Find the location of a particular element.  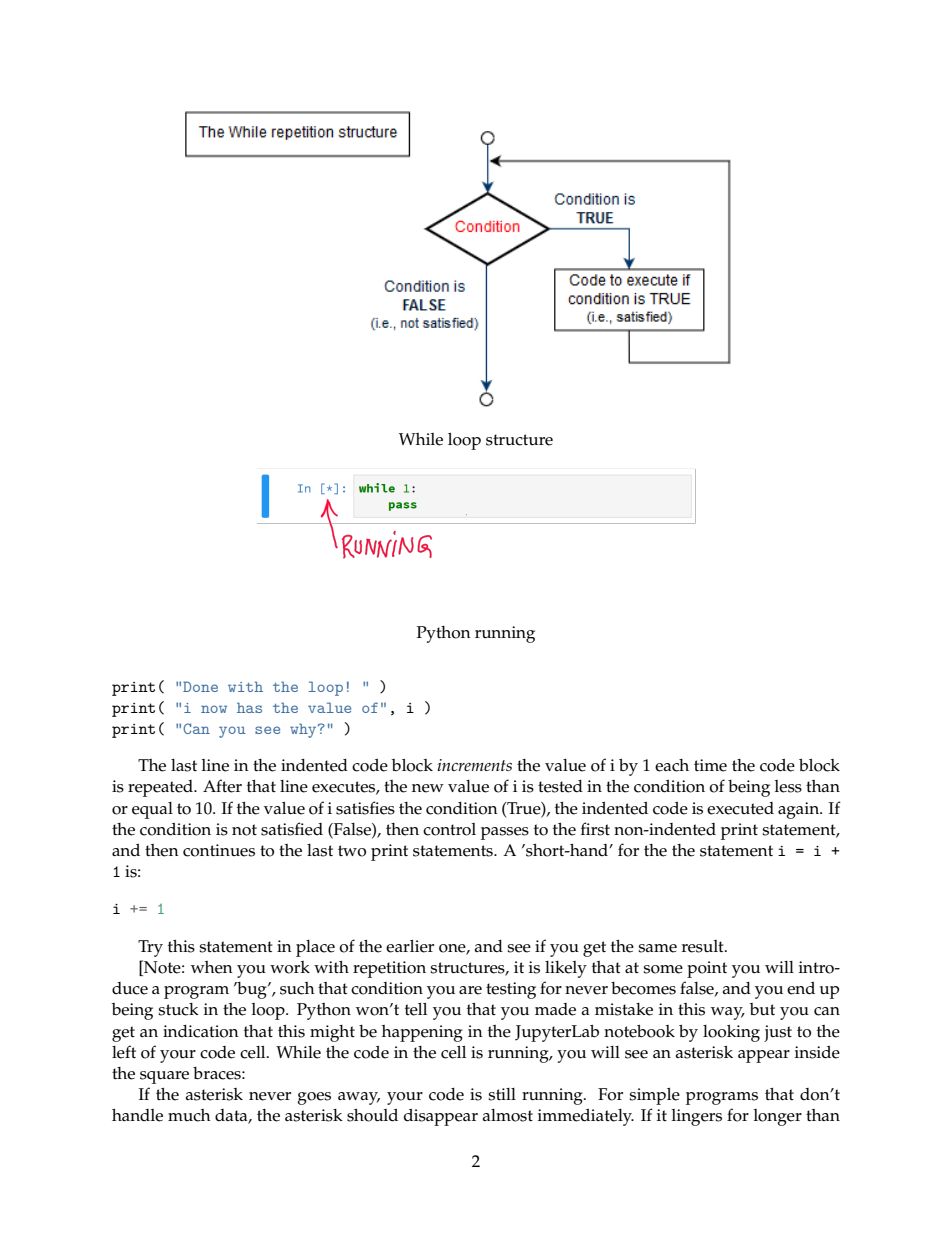

continues is located at coordinates (219, 850).
